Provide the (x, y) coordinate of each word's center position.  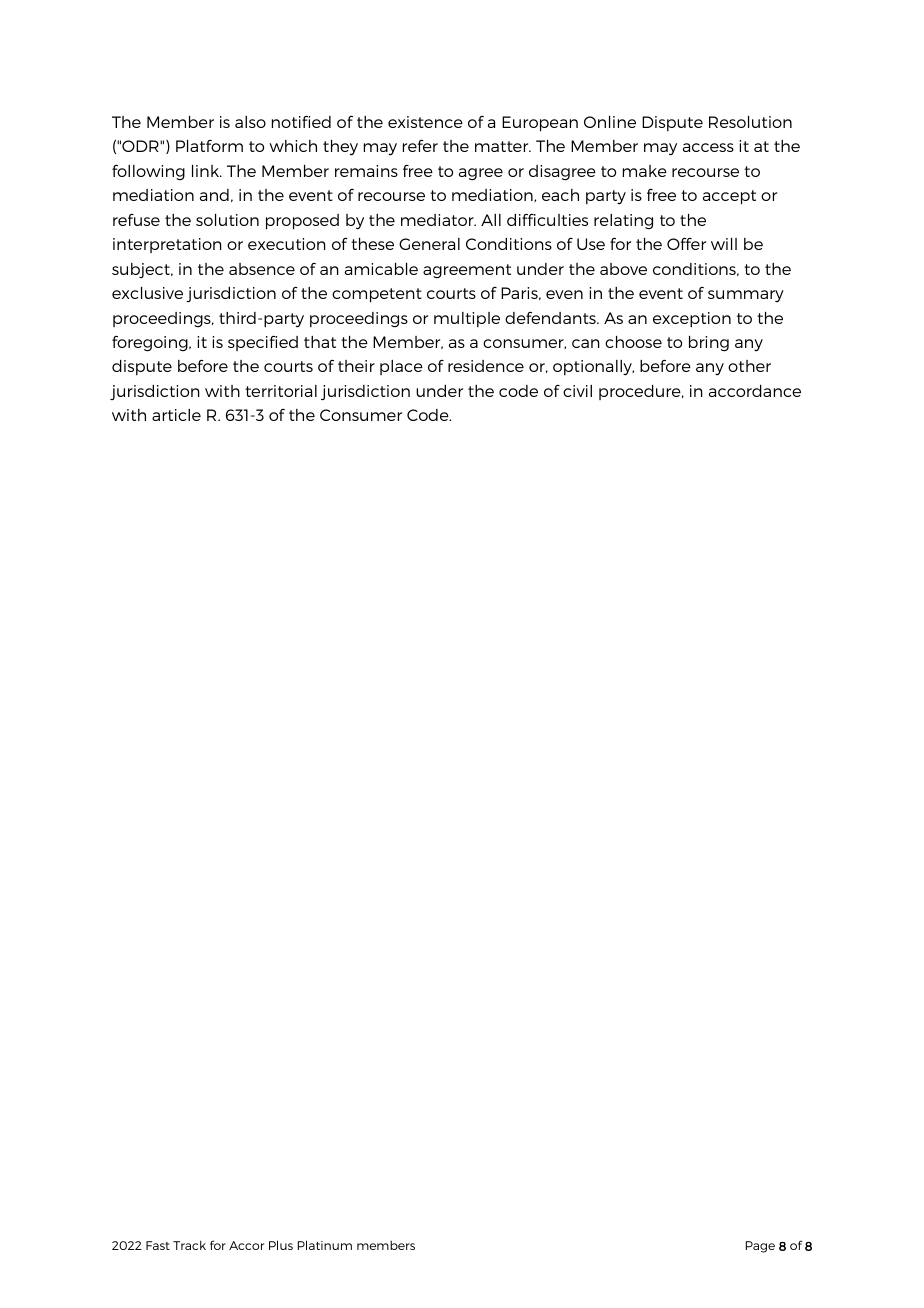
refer (420, 145)
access (708, 147)
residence (486, 366)
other (749, 366)
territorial (281, 391)
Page (760, 1247)
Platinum (325, 1245)
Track (189, 1245)
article (176, 415)
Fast (158, 1245)
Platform (209, 146)
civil (577, 391)
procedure (641, 392)
